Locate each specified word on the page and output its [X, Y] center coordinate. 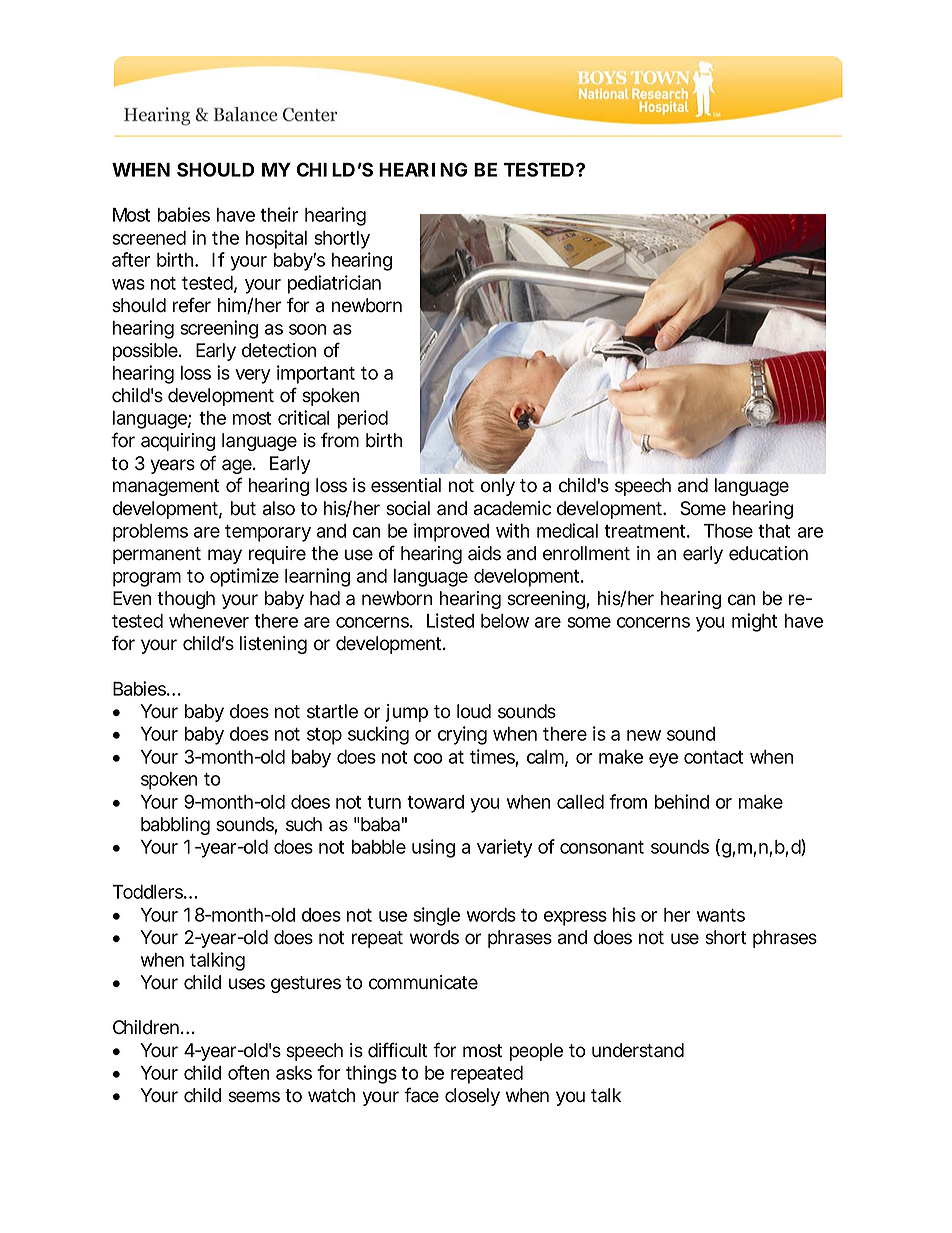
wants [721, 915]
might [754, 622]
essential [406, 485]
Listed [450, 620]
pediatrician [334, 284]
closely [472, 1097]
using [433, 848]
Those [728, 531]
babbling [175, 826]
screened [149, 238]
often [248, 1072]
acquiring [178, 442]
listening [273, 645]
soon [307, 329]
